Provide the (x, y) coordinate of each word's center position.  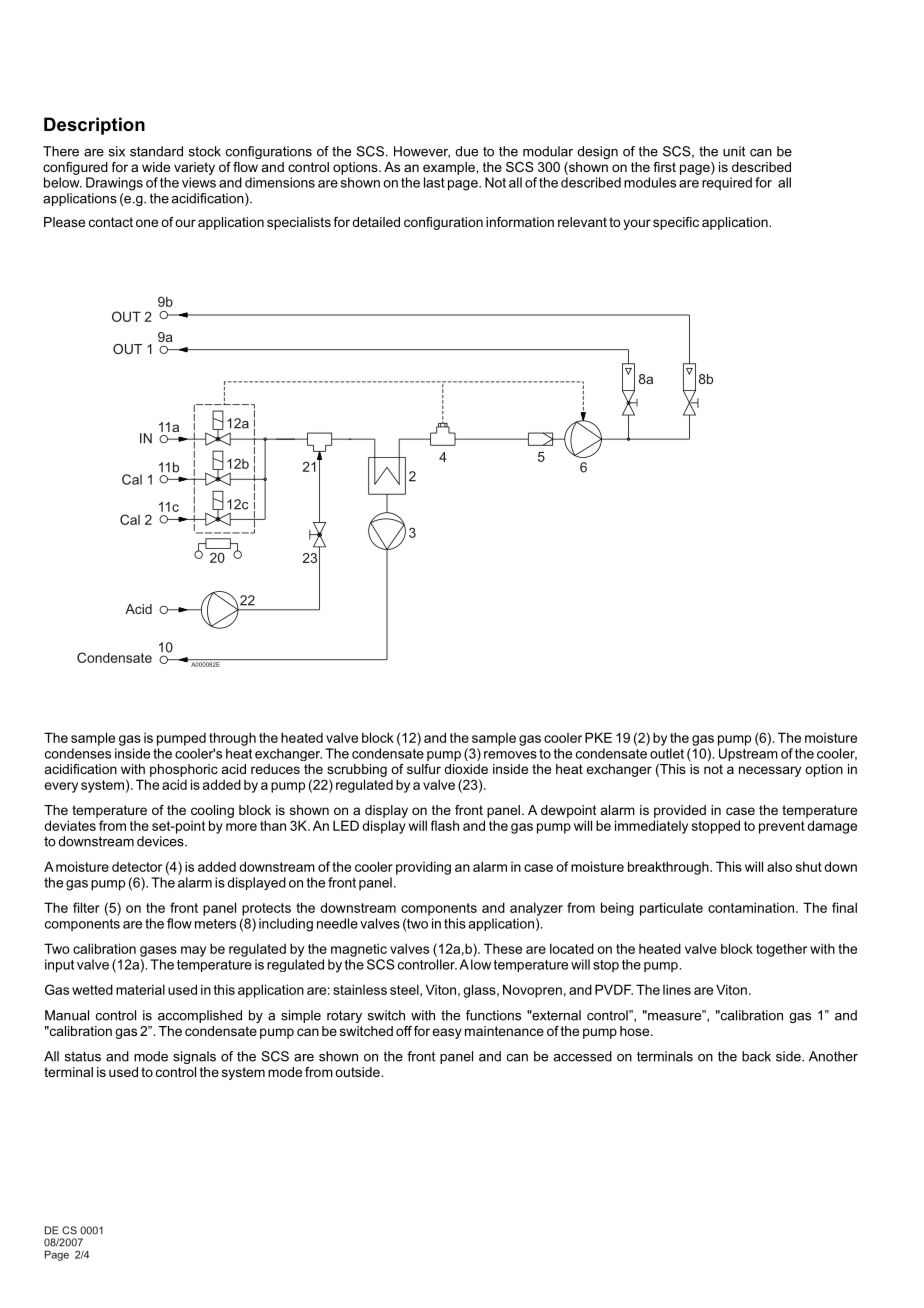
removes (510, 755)
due (466, 151)
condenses (78, 753)
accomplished (200, 1016)
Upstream (748, 754)
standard (156, 151)
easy (447, 1033)
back (756, 1056)
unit (734, 151)
